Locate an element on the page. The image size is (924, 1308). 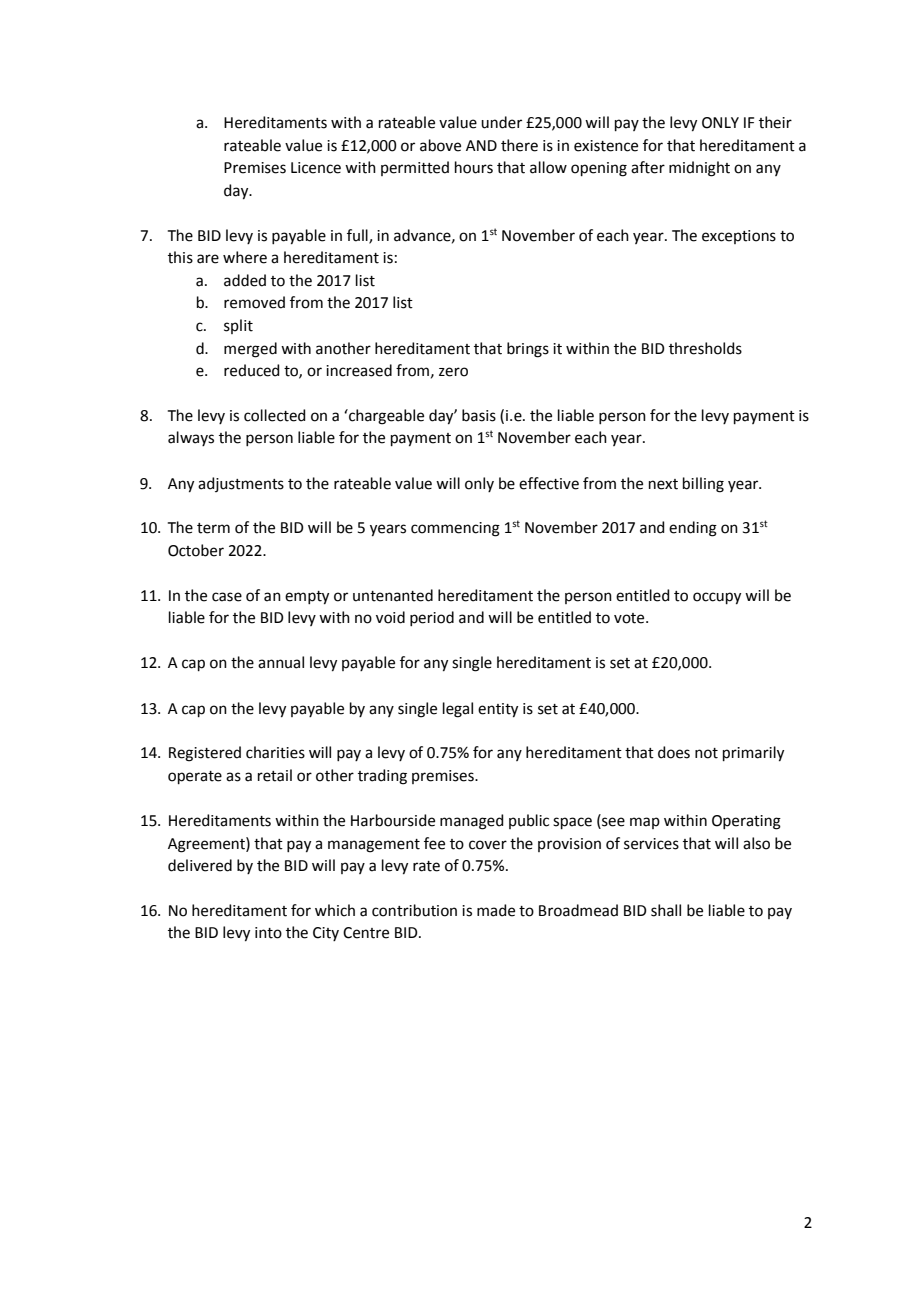
commencing is located at coordinates (455, 529).
